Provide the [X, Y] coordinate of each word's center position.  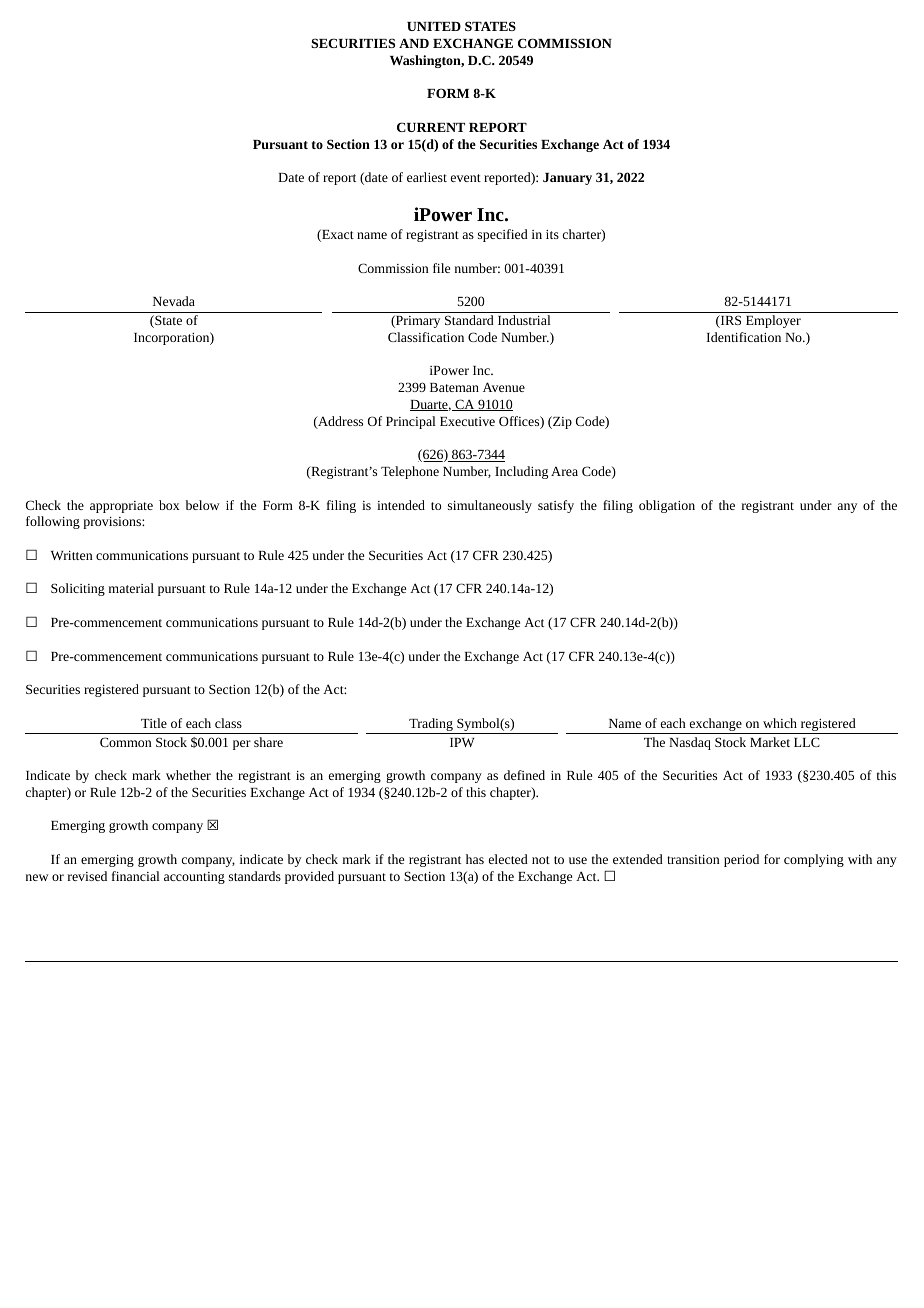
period [741, 860]
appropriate [121, 507]
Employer [773, 321]
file [441, 268]
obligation [667, 506]
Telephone [410, 472]
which [780, 723]
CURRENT [431, 127]
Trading [431, 726]
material [131, 588]
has [475, 859]
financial [136, 876]
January [567, 179]
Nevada [174, 301]
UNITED [434, 26]
